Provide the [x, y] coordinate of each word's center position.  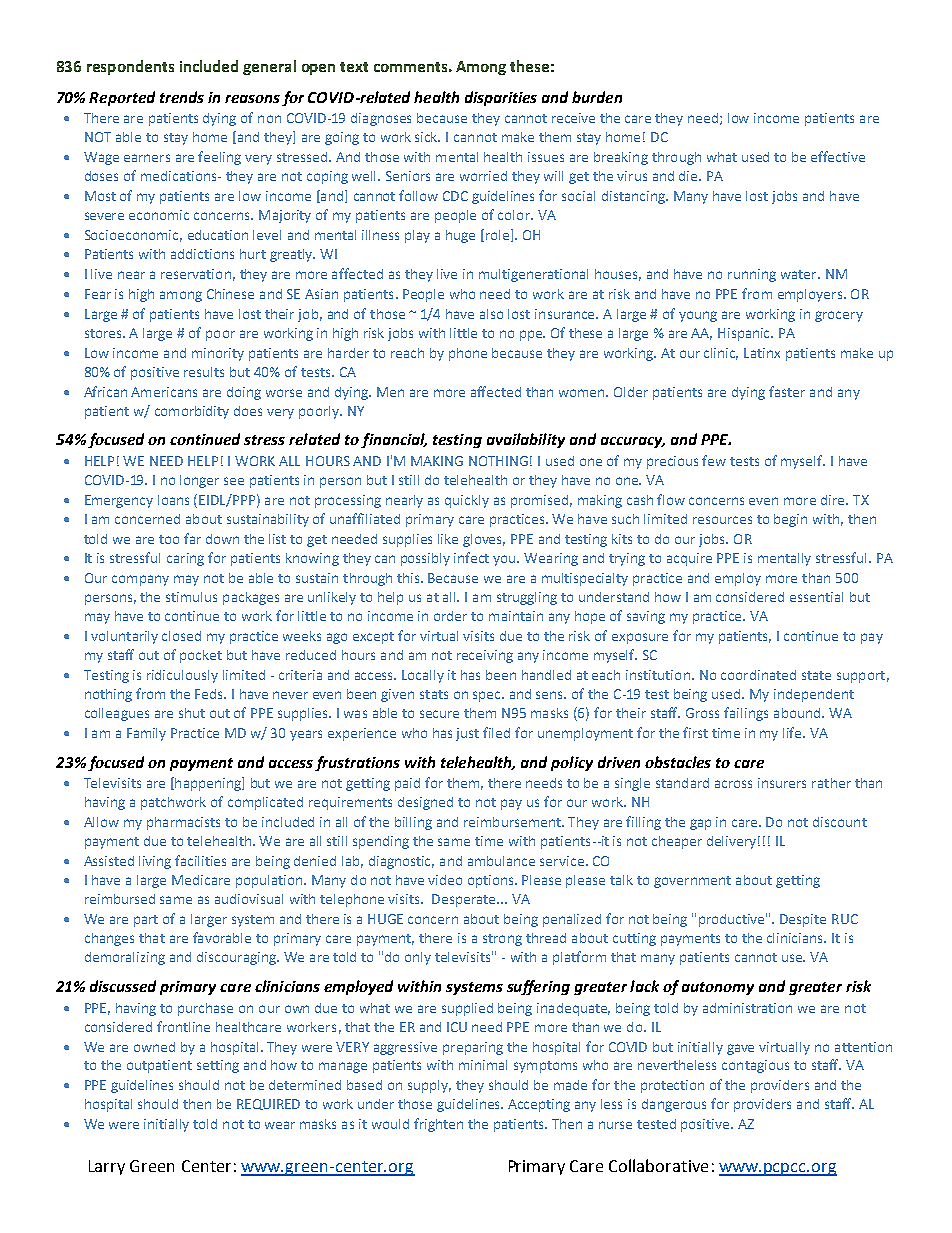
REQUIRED [268, 1104]
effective [838, 156]
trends [182, 97]
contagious [755, 1066]
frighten [438, 1125]
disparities [501, 98]
